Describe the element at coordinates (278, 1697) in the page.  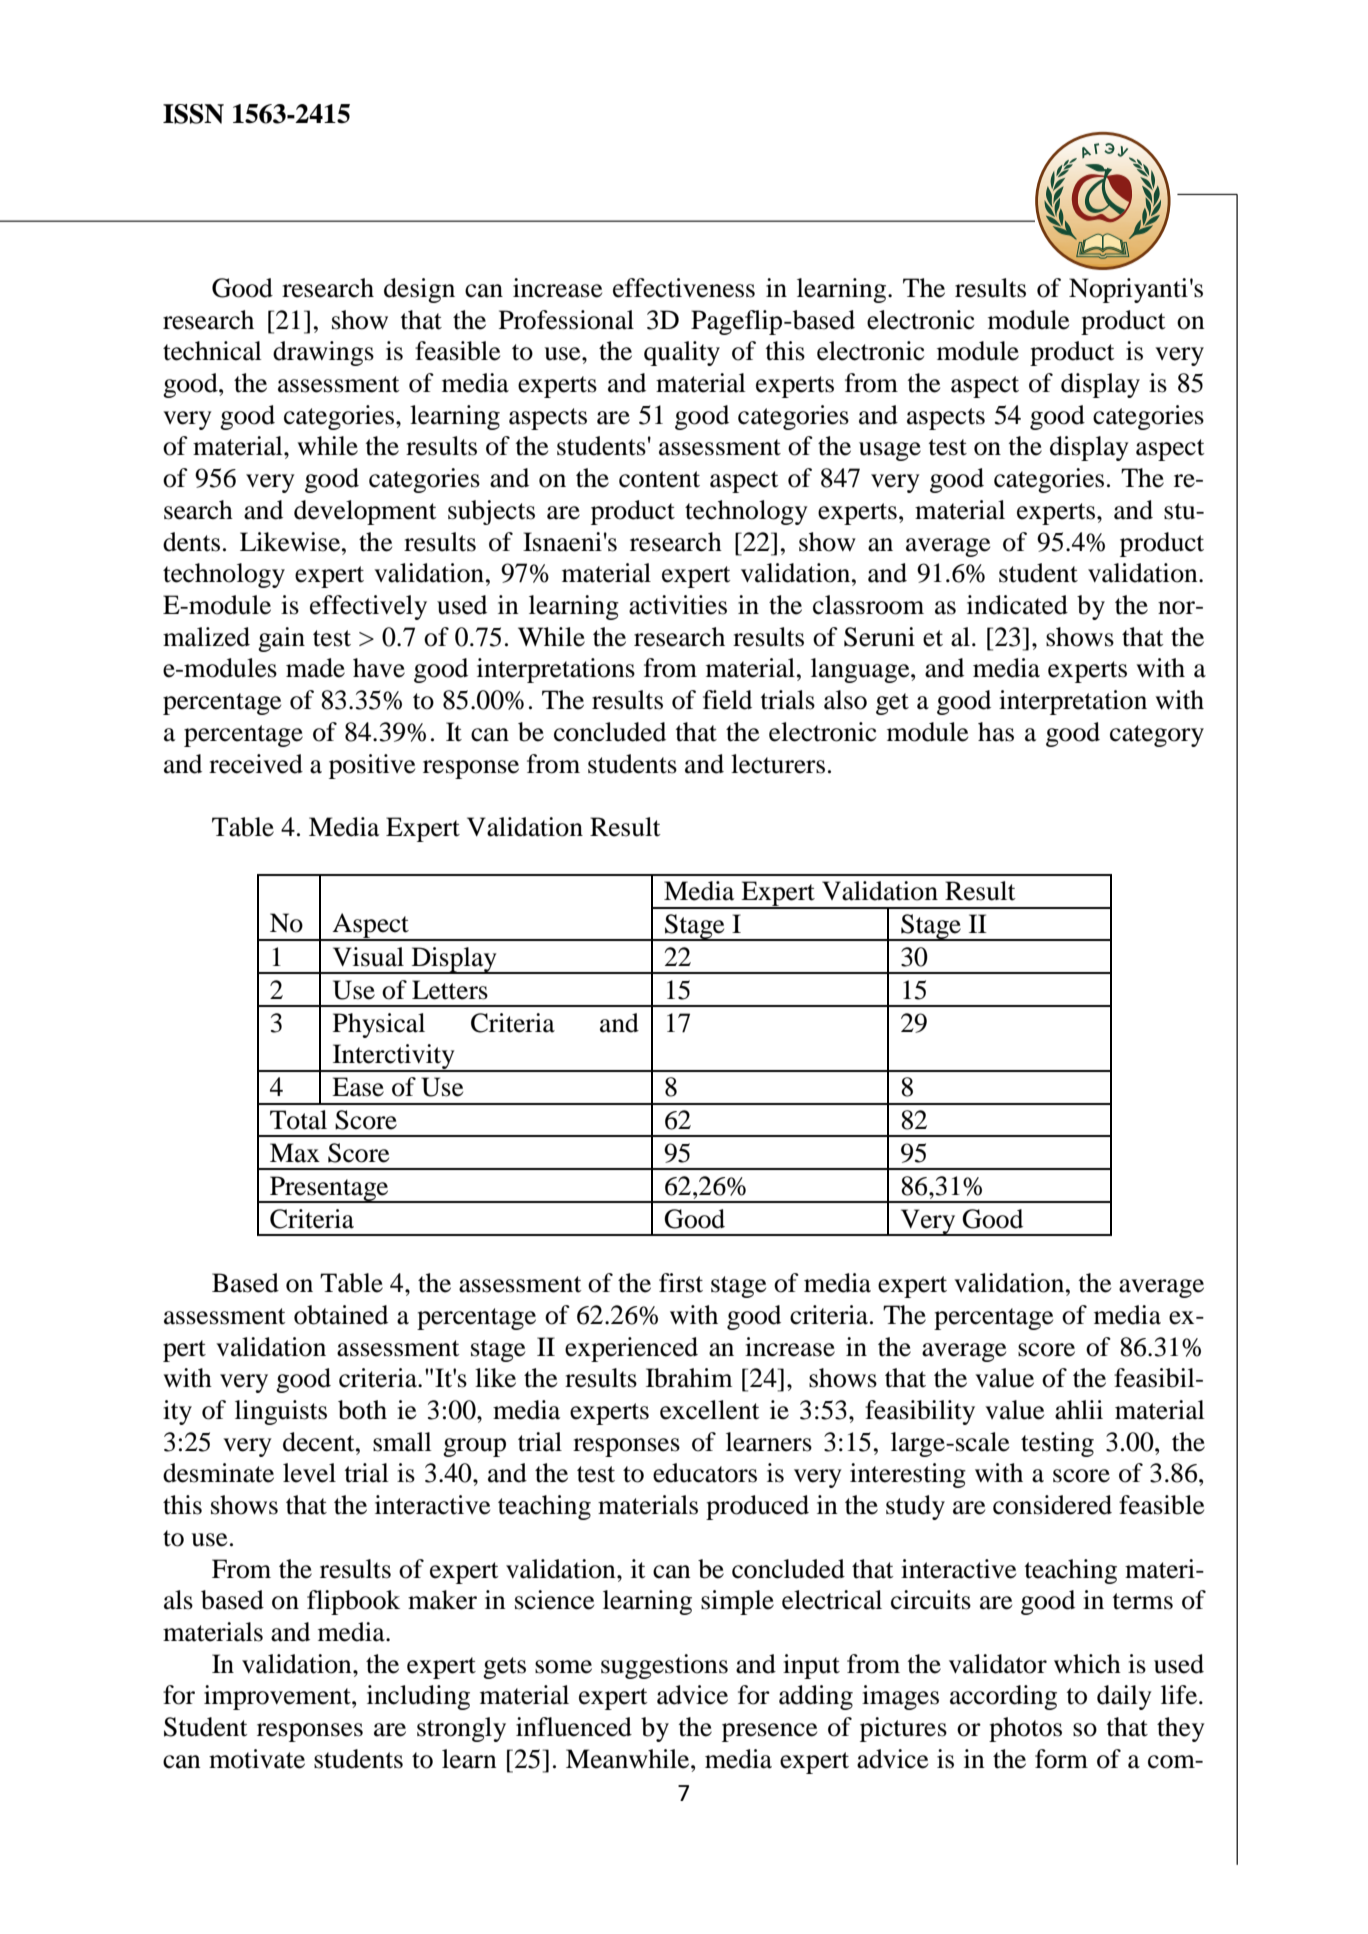
I see `improvement` at that location.
